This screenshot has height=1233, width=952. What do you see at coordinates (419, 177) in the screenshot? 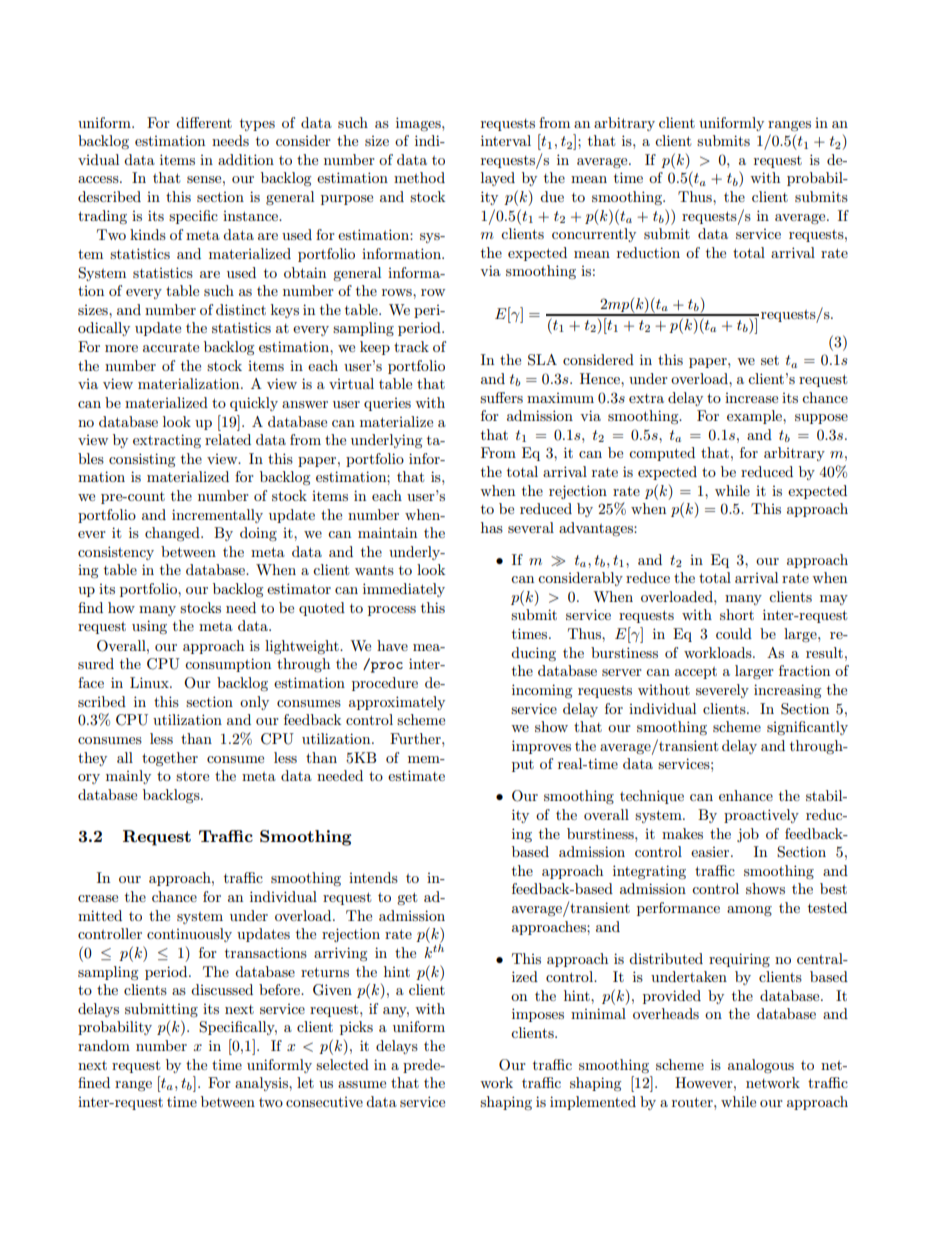
I see `method` at bounding box center [419, 177].
